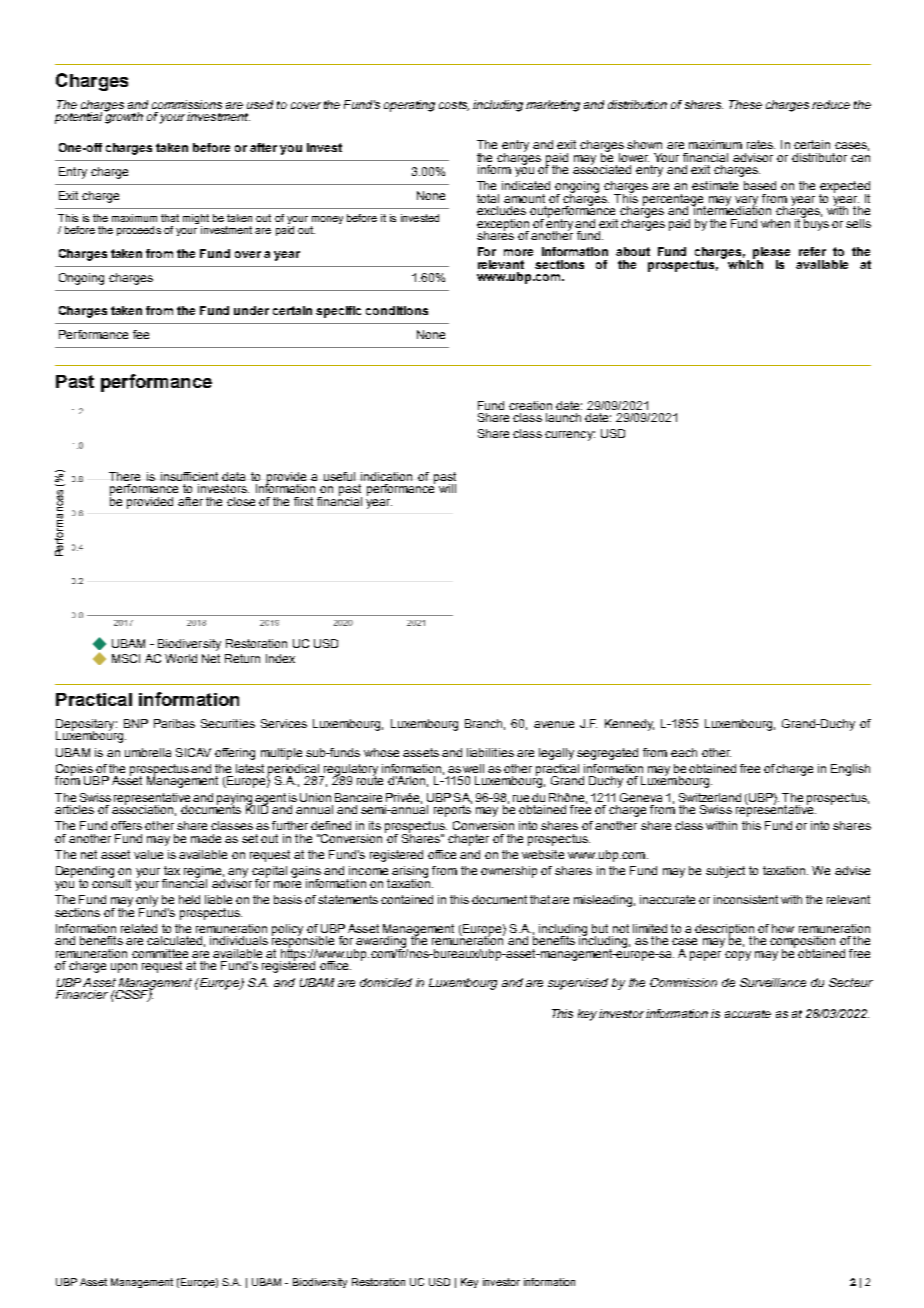 The height and width of the screenshot is (1308, 924). What do you see at coordinates (761, 144) in the screenshot?
I see `rates` at bounding box center [761, 144].
